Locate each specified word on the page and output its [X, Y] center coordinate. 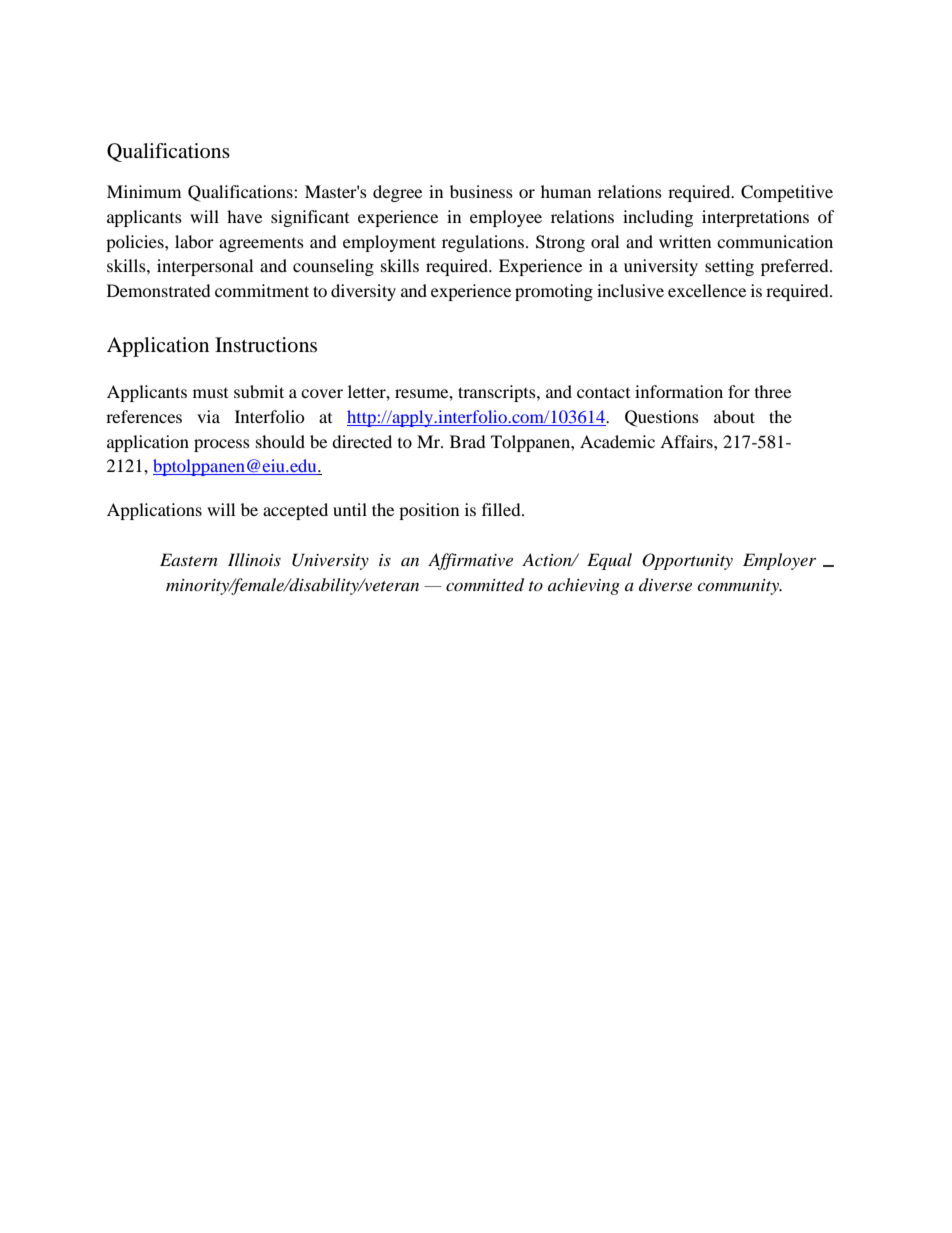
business [481, 191]
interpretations [755, 218]
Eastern [189, 559]
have [244, 216]
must [210, 393]
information [679, 391]
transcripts [498, 393]
